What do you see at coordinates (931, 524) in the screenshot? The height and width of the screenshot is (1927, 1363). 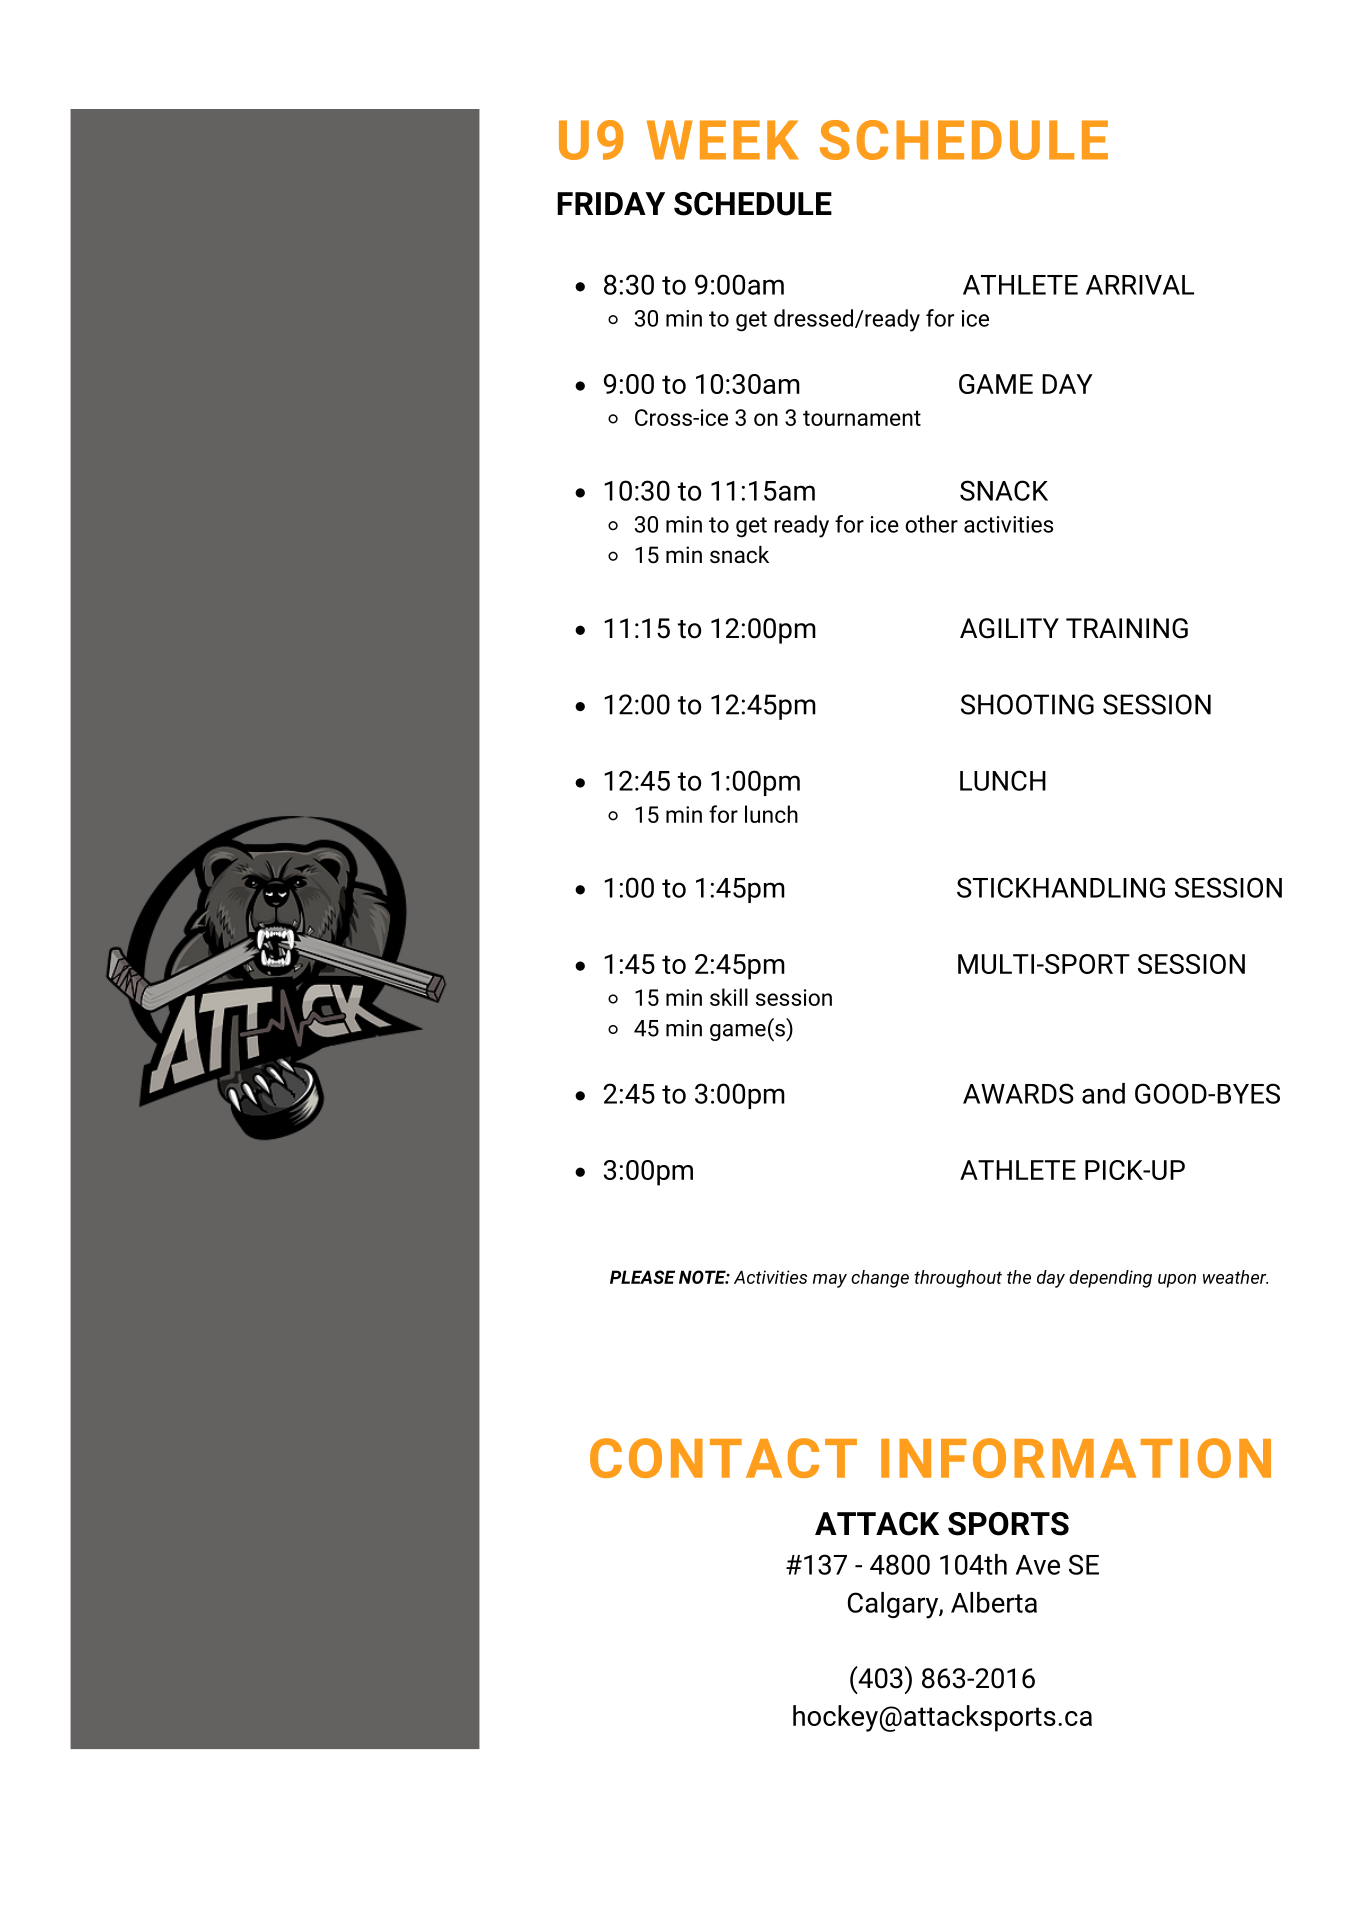 I see `other` at bounding box center [931, 524].
